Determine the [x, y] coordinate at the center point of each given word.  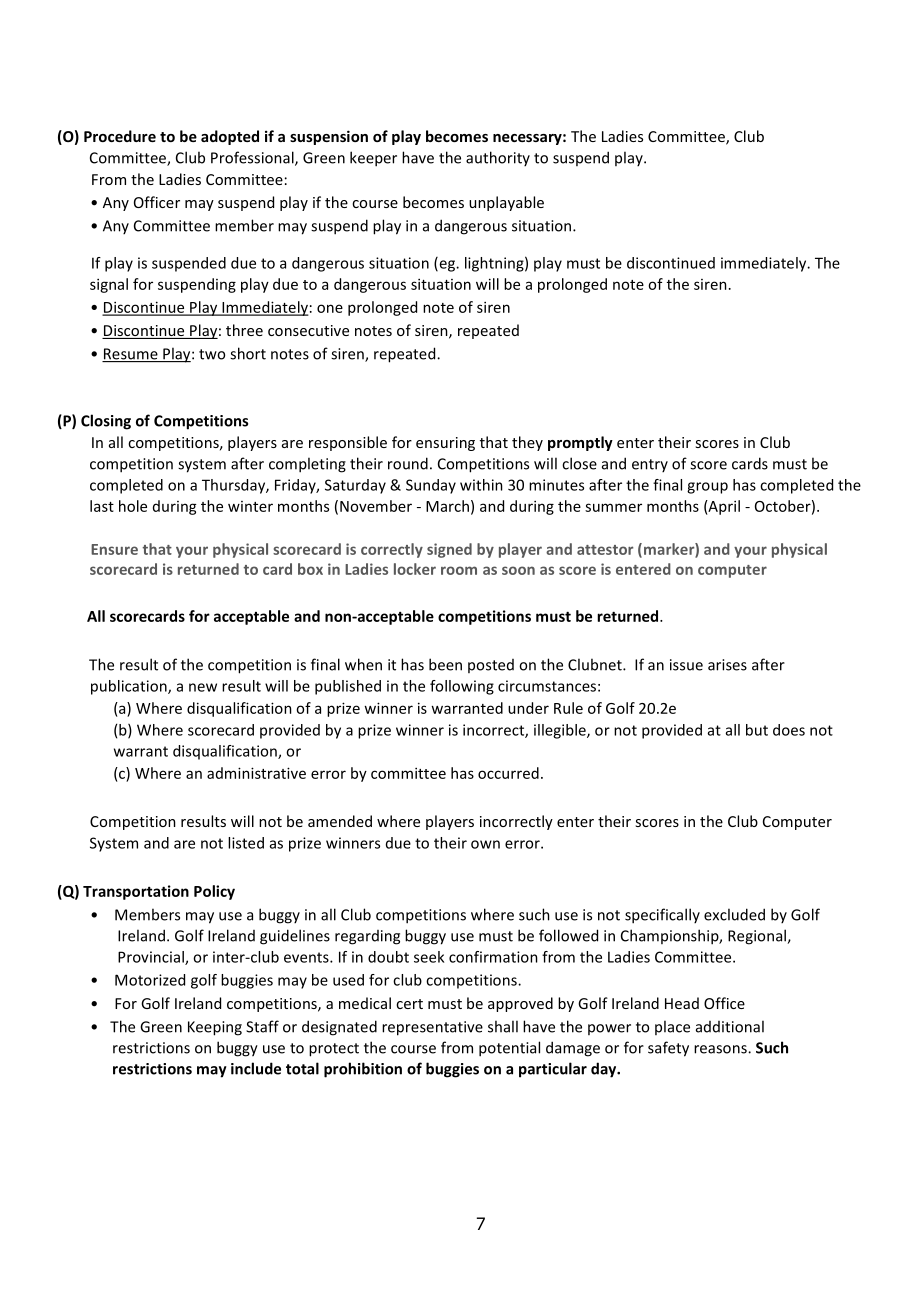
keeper [373, 159]
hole [133, 506]
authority [498, 158]
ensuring [445, 444]
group [707, 488]
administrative [256, 773]
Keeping [215, 1028]
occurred [508, 773]
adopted [230, 137]
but [757, 730]
